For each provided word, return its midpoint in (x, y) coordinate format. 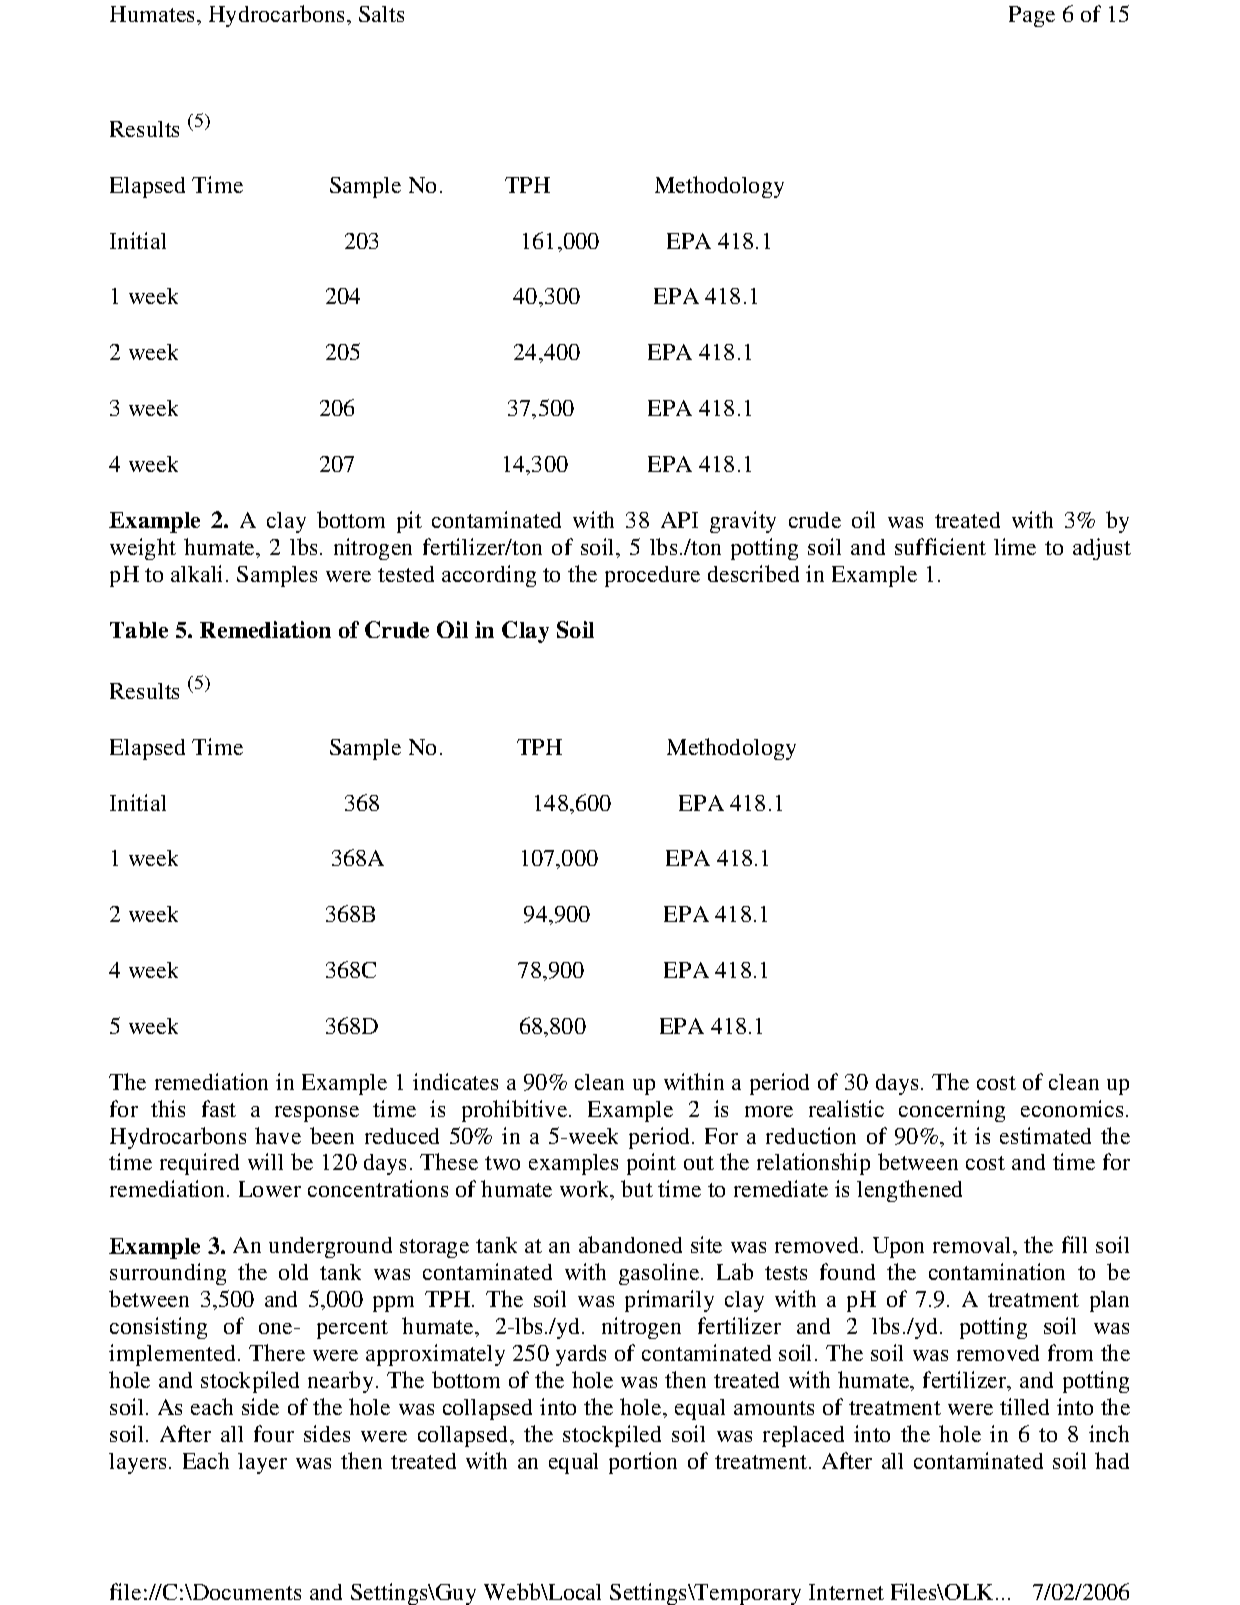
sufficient (940, 546)
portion (643, 1463)
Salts (381, 14)
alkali (196, 573)
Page (1032, 16)
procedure (652, 576)
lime (1015, 546)
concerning (952, 1111)
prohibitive (514, 1111)
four (274, 1433)
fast (219, 1108)
